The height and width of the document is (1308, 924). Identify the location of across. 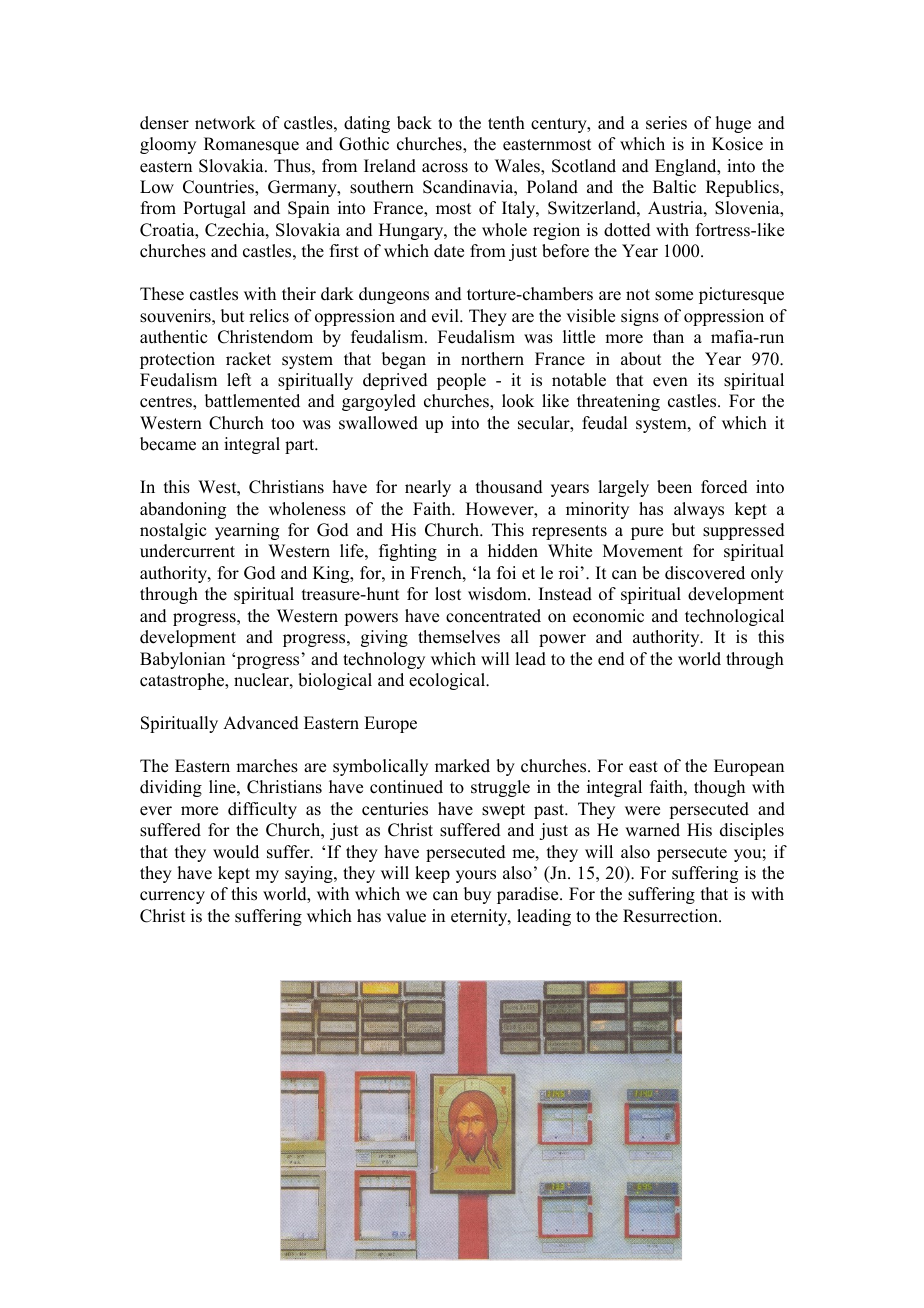
(445, 168).
